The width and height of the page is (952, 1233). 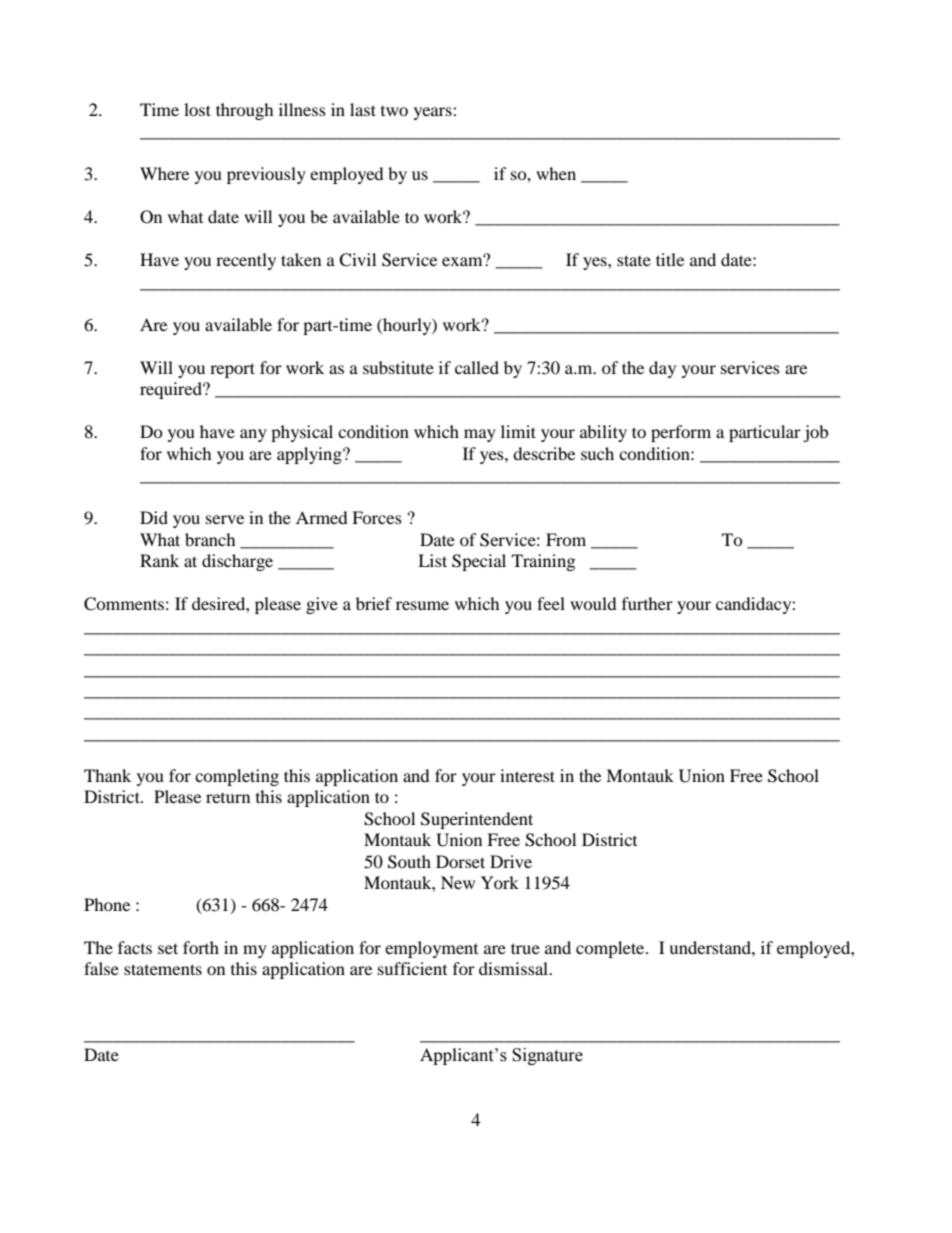 I want to click on required, so click(x=172, y=390).
